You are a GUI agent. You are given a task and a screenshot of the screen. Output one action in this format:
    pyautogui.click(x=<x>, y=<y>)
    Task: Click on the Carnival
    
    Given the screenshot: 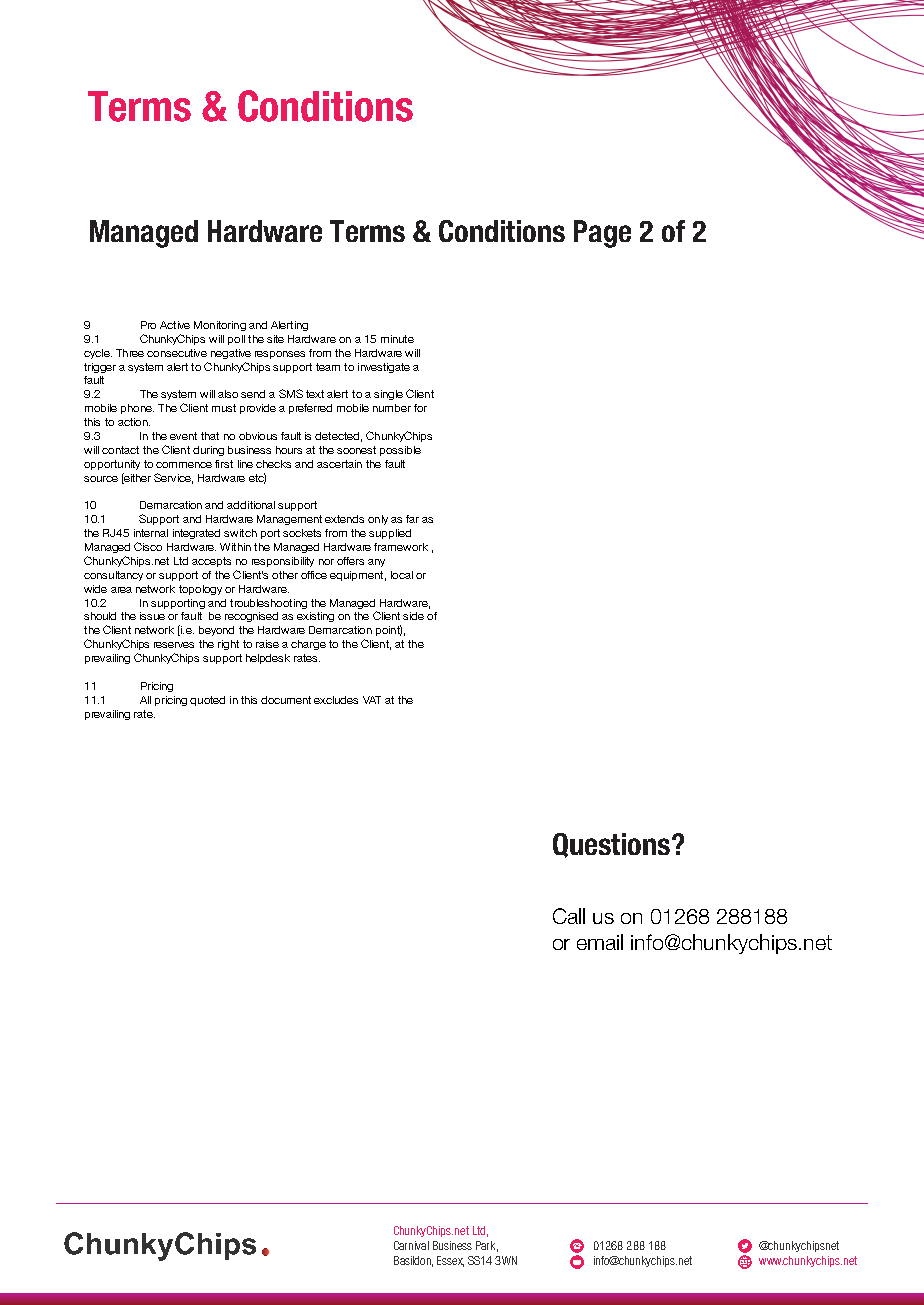 What is the action you would take?
    pyautogui.click(x=411, y=1245)
